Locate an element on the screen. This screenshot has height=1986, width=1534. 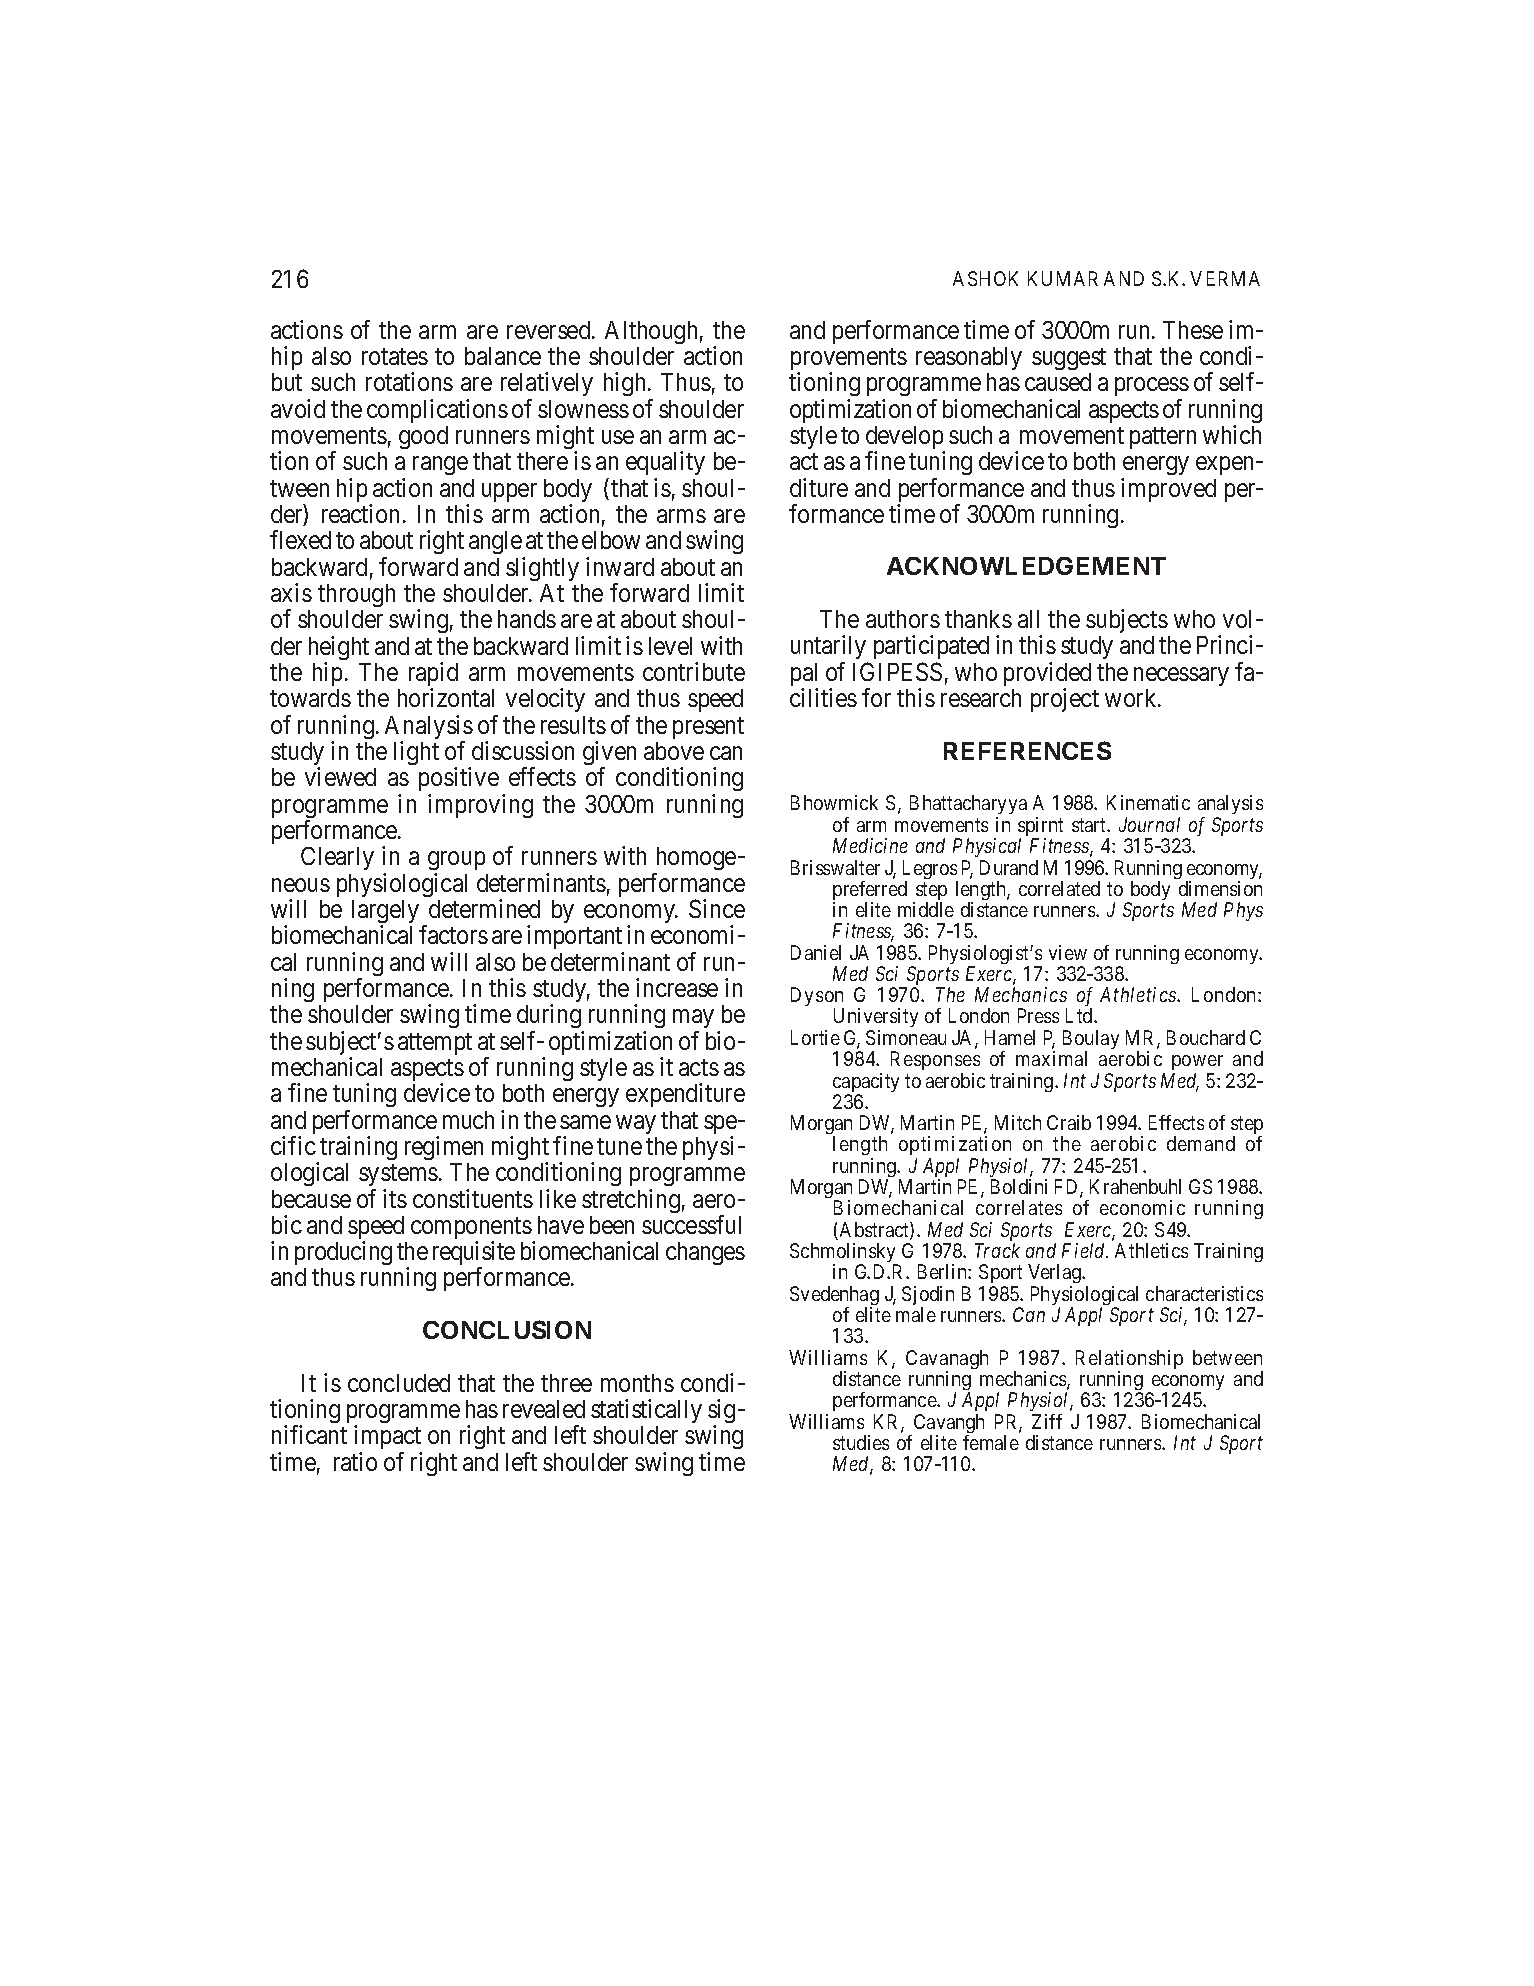
rapid is located at coordinates (433, 675).
